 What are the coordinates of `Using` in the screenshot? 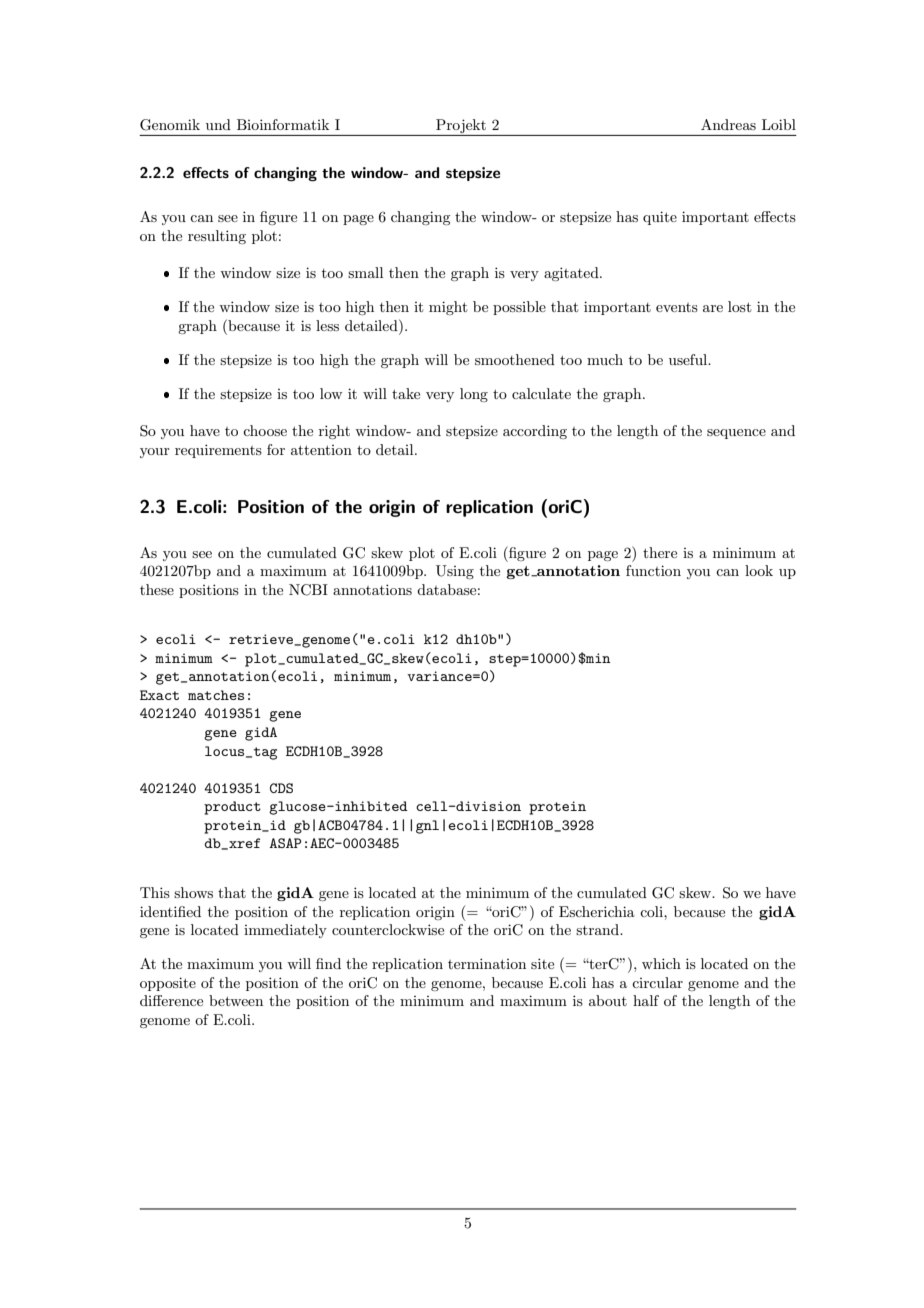 It's located at (455, 572).
